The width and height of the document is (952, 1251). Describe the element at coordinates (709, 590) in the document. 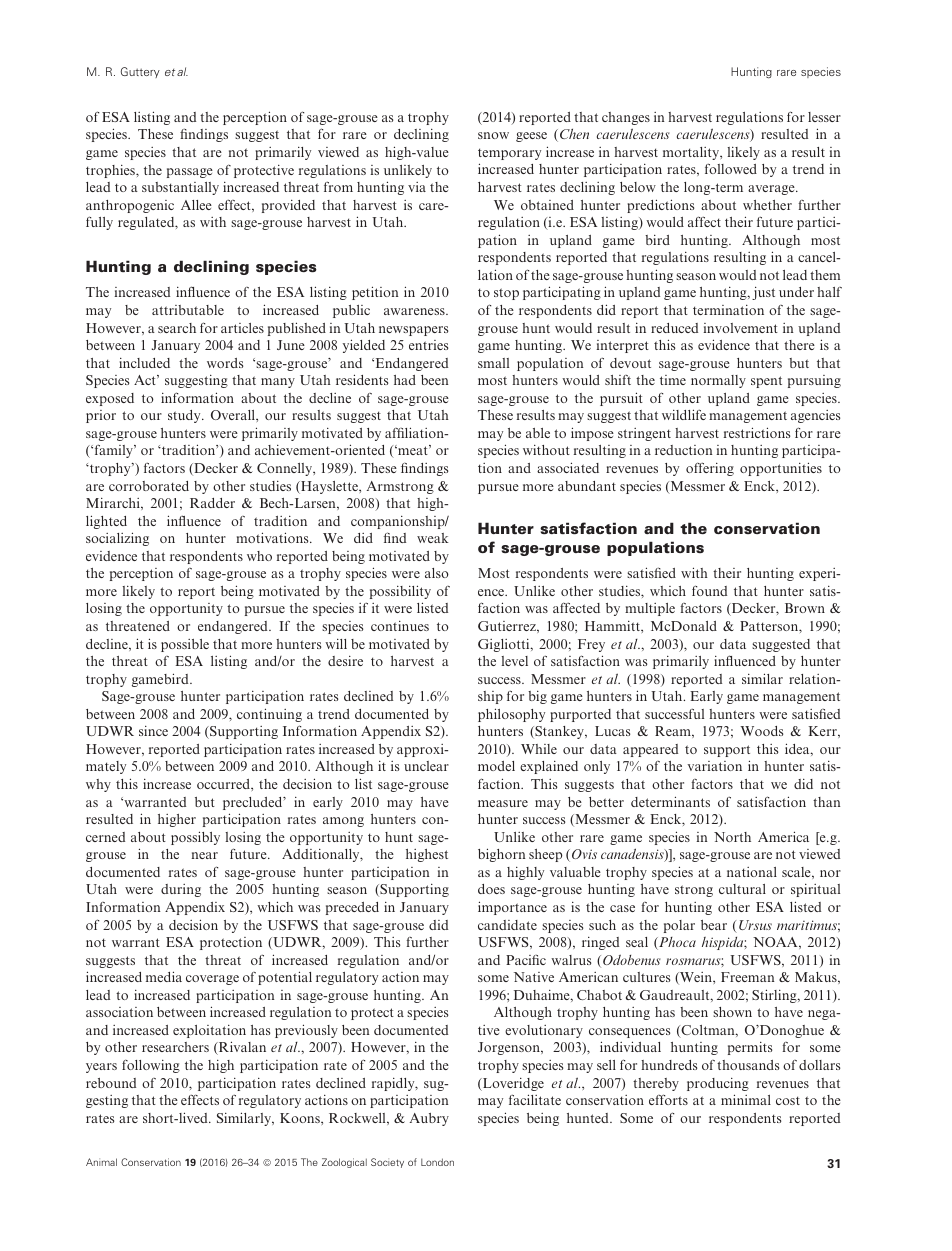

I see `found` at that location.
